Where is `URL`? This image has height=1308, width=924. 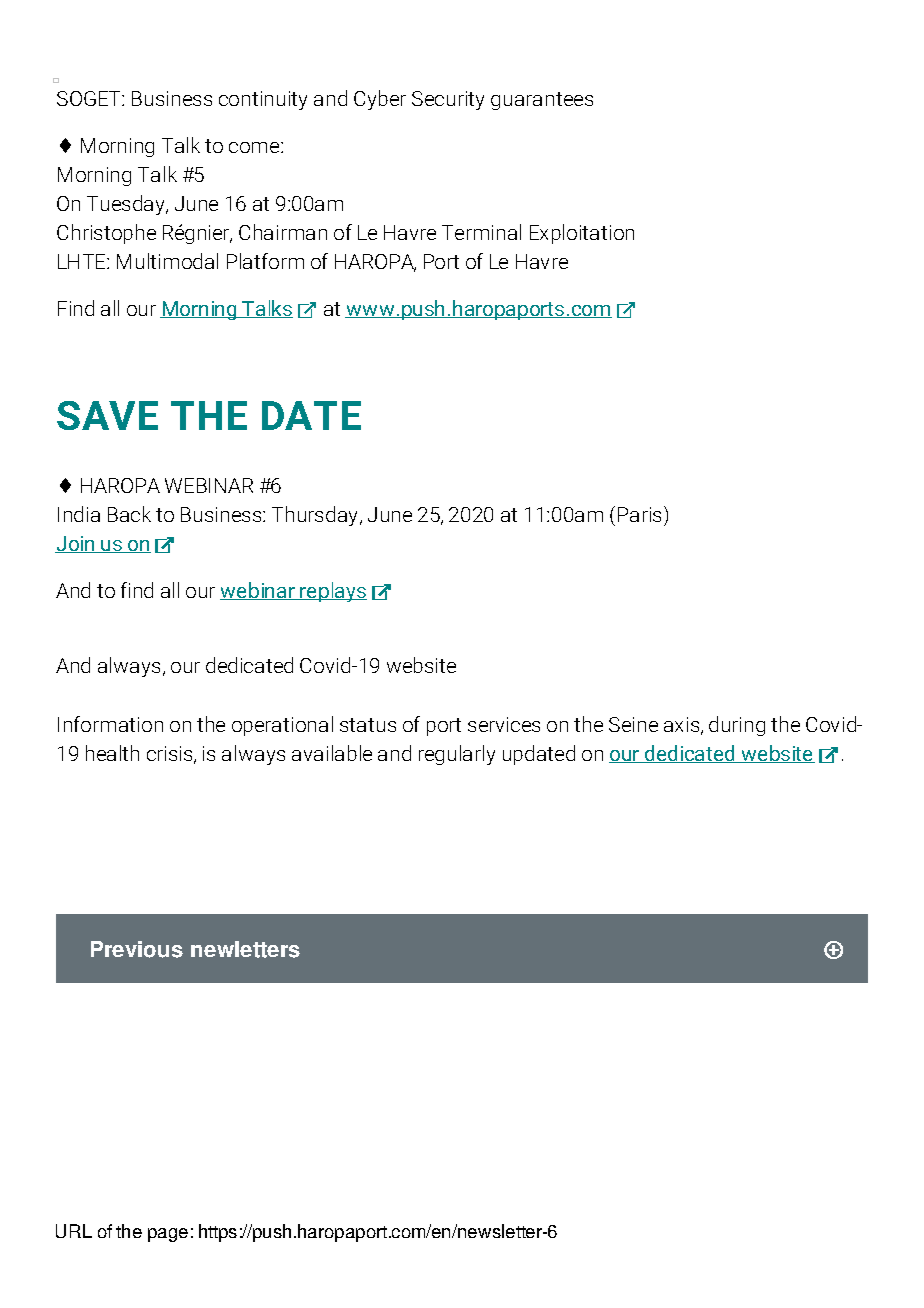 URL is located at coordinates (74, 1231).
